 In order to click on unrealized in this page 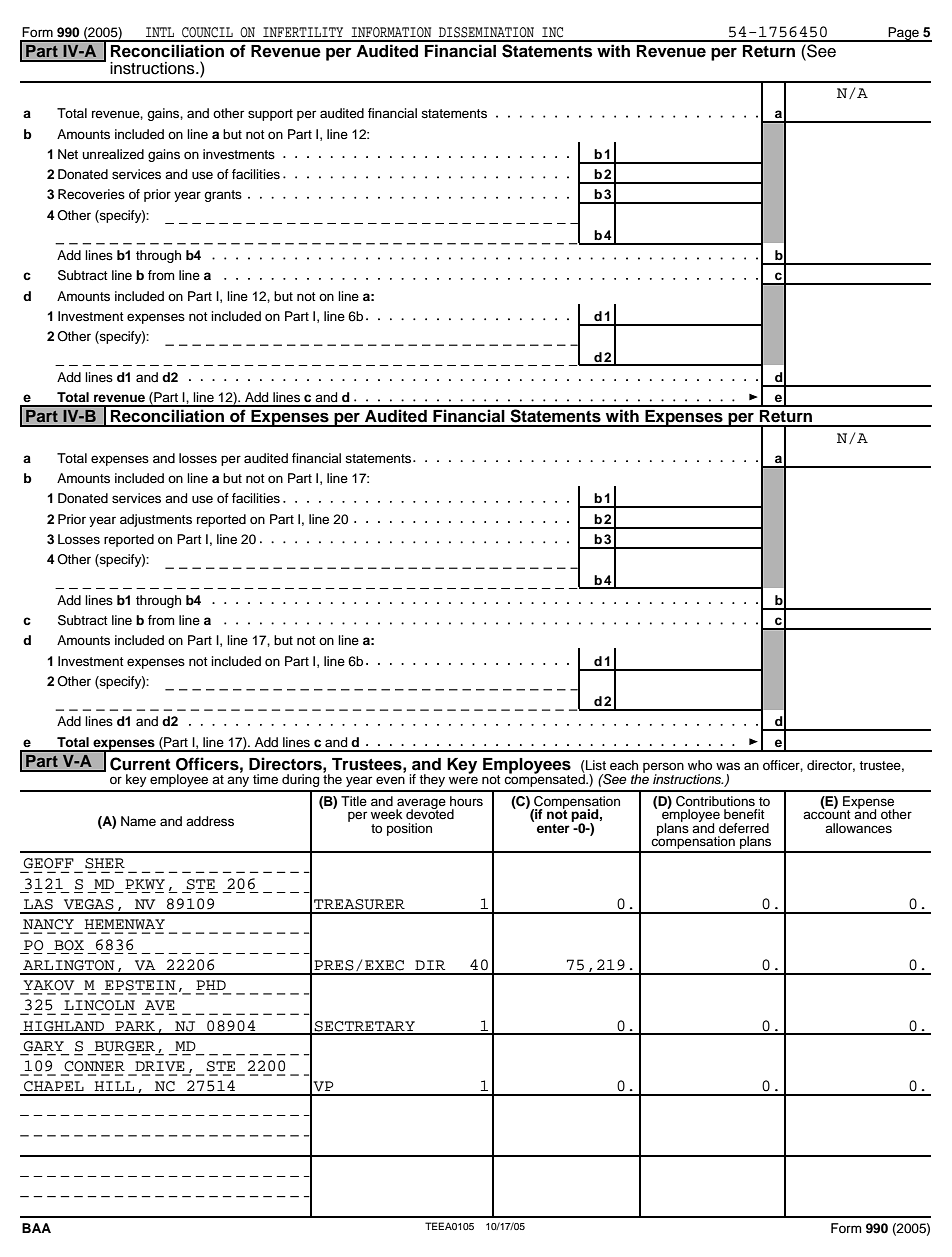, I will do `click(113, 154)`.
